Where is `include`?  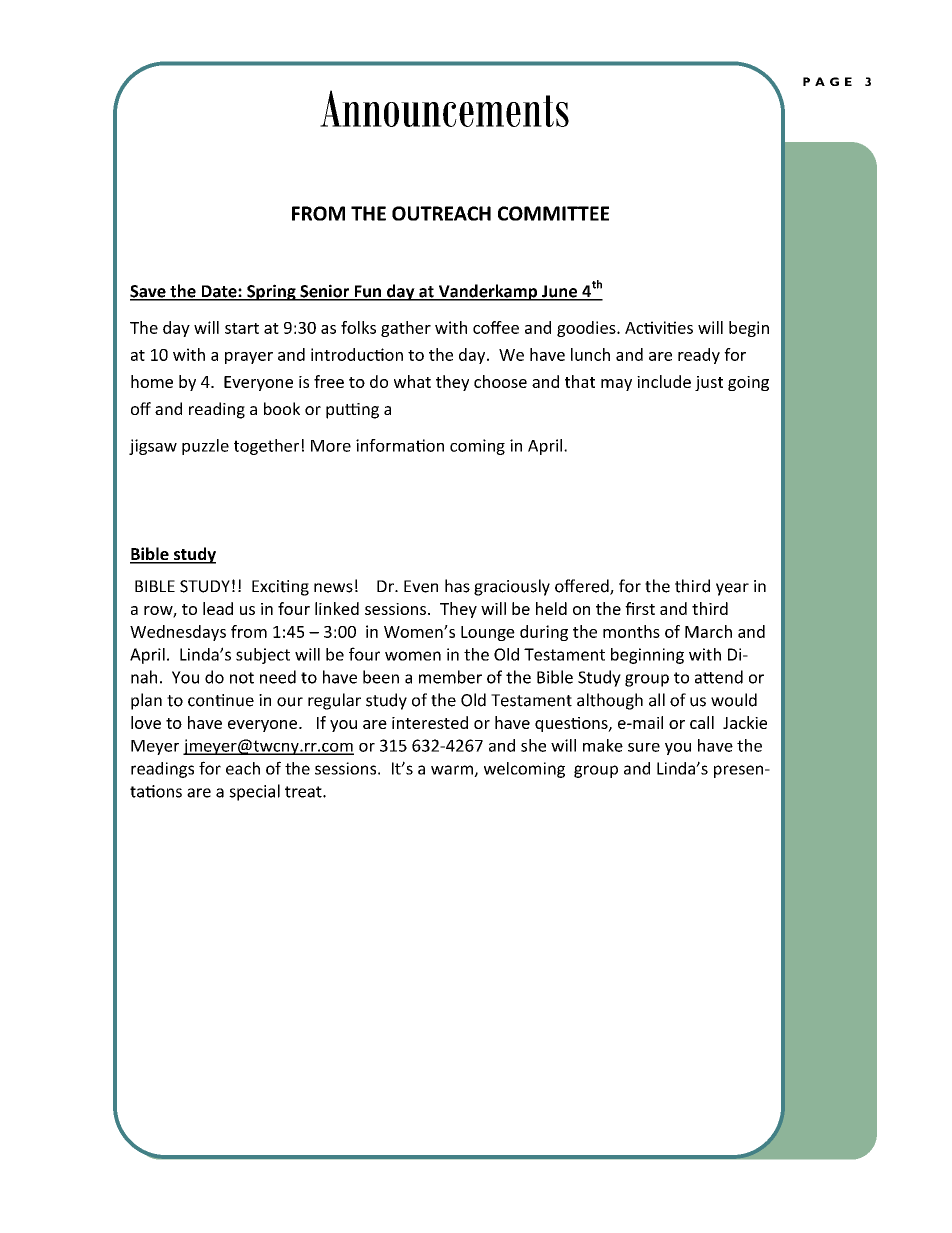 include is located at coordinates (664, 381).
